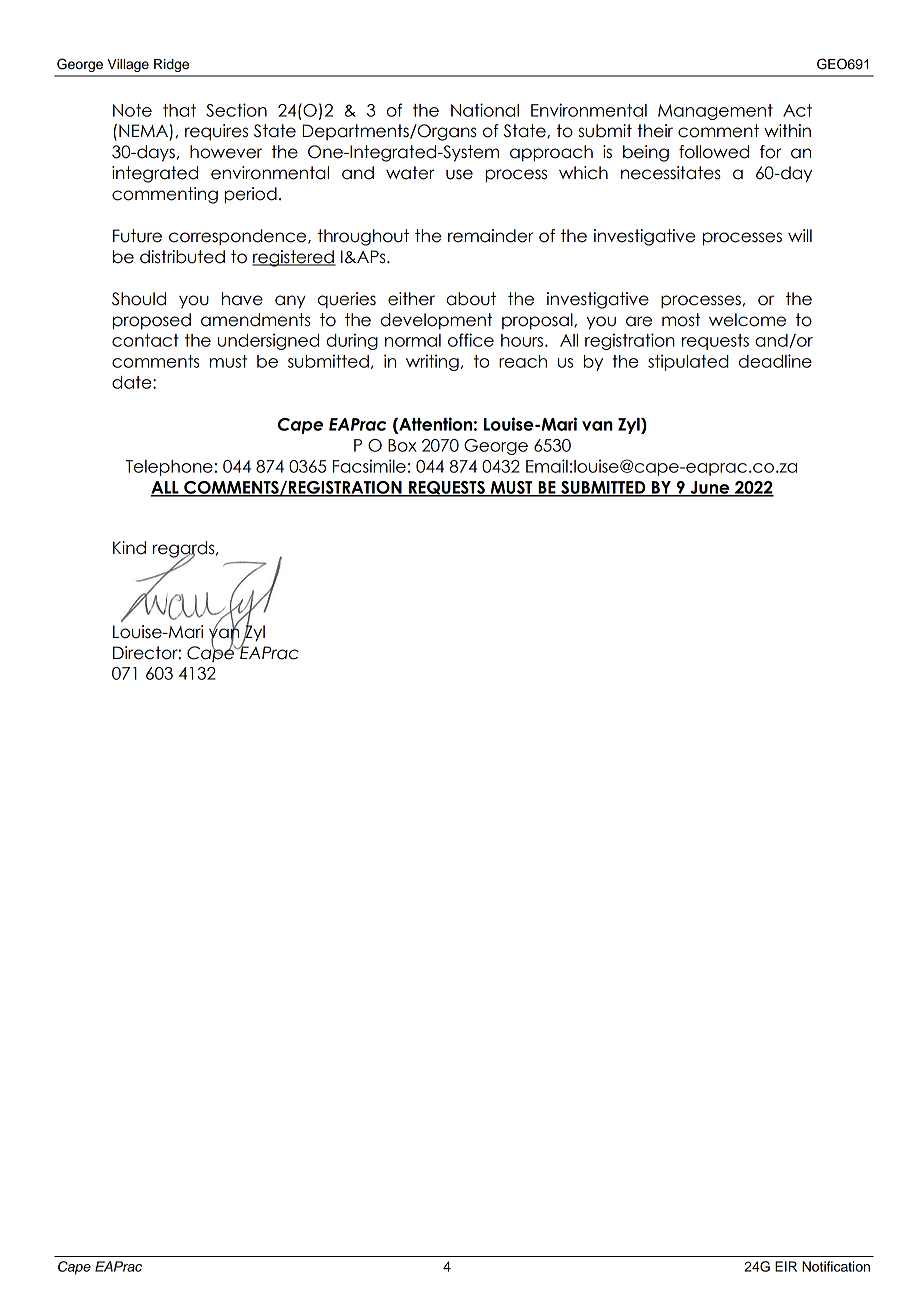 Image resolution: width=924 pixels, height=1308 pixels. What do you see at coordinates (836, 1266) in the image?
I see `Notification` at bounding box center [836, 1266].
